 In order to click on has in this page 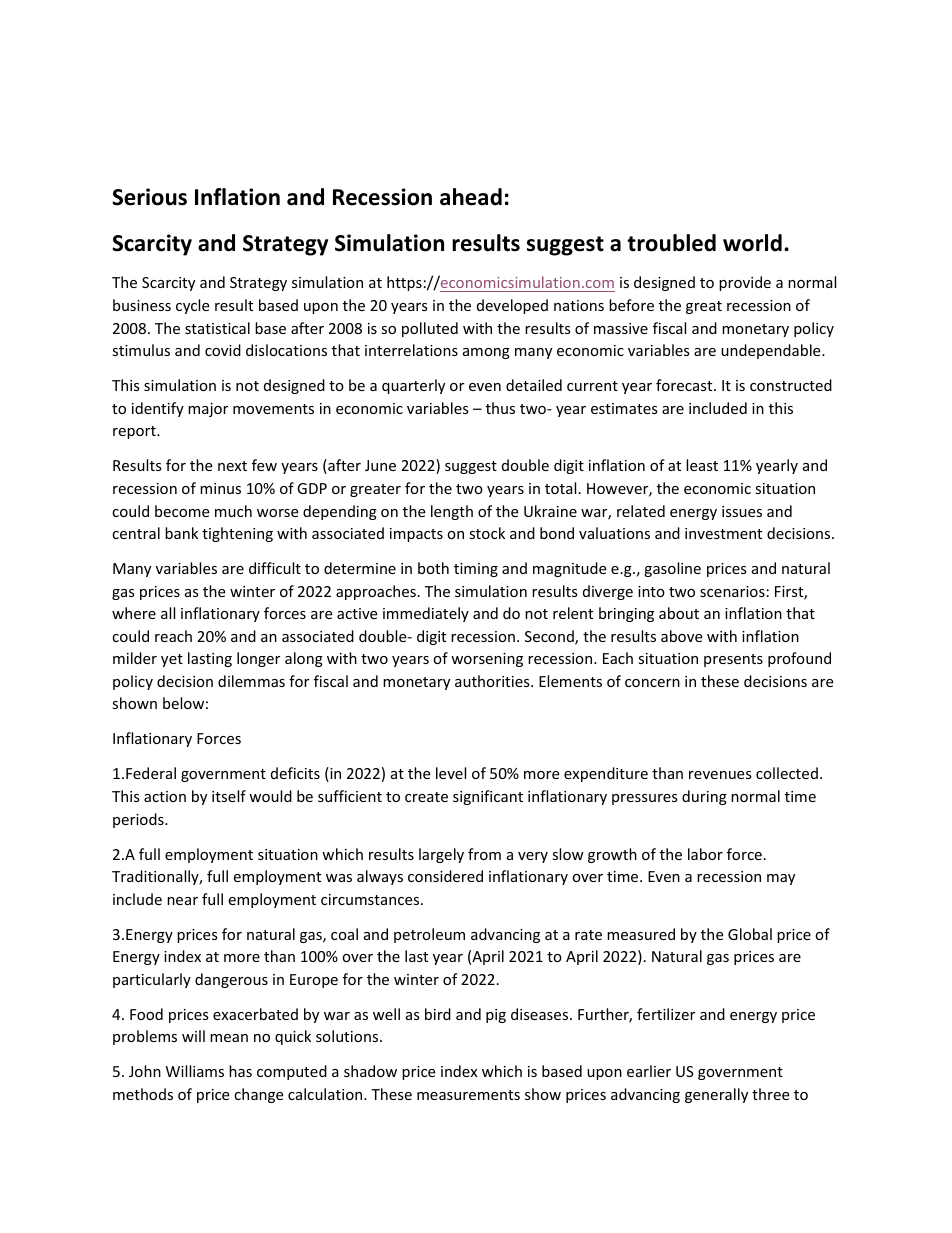, I will do `click(240, 1071)`.
